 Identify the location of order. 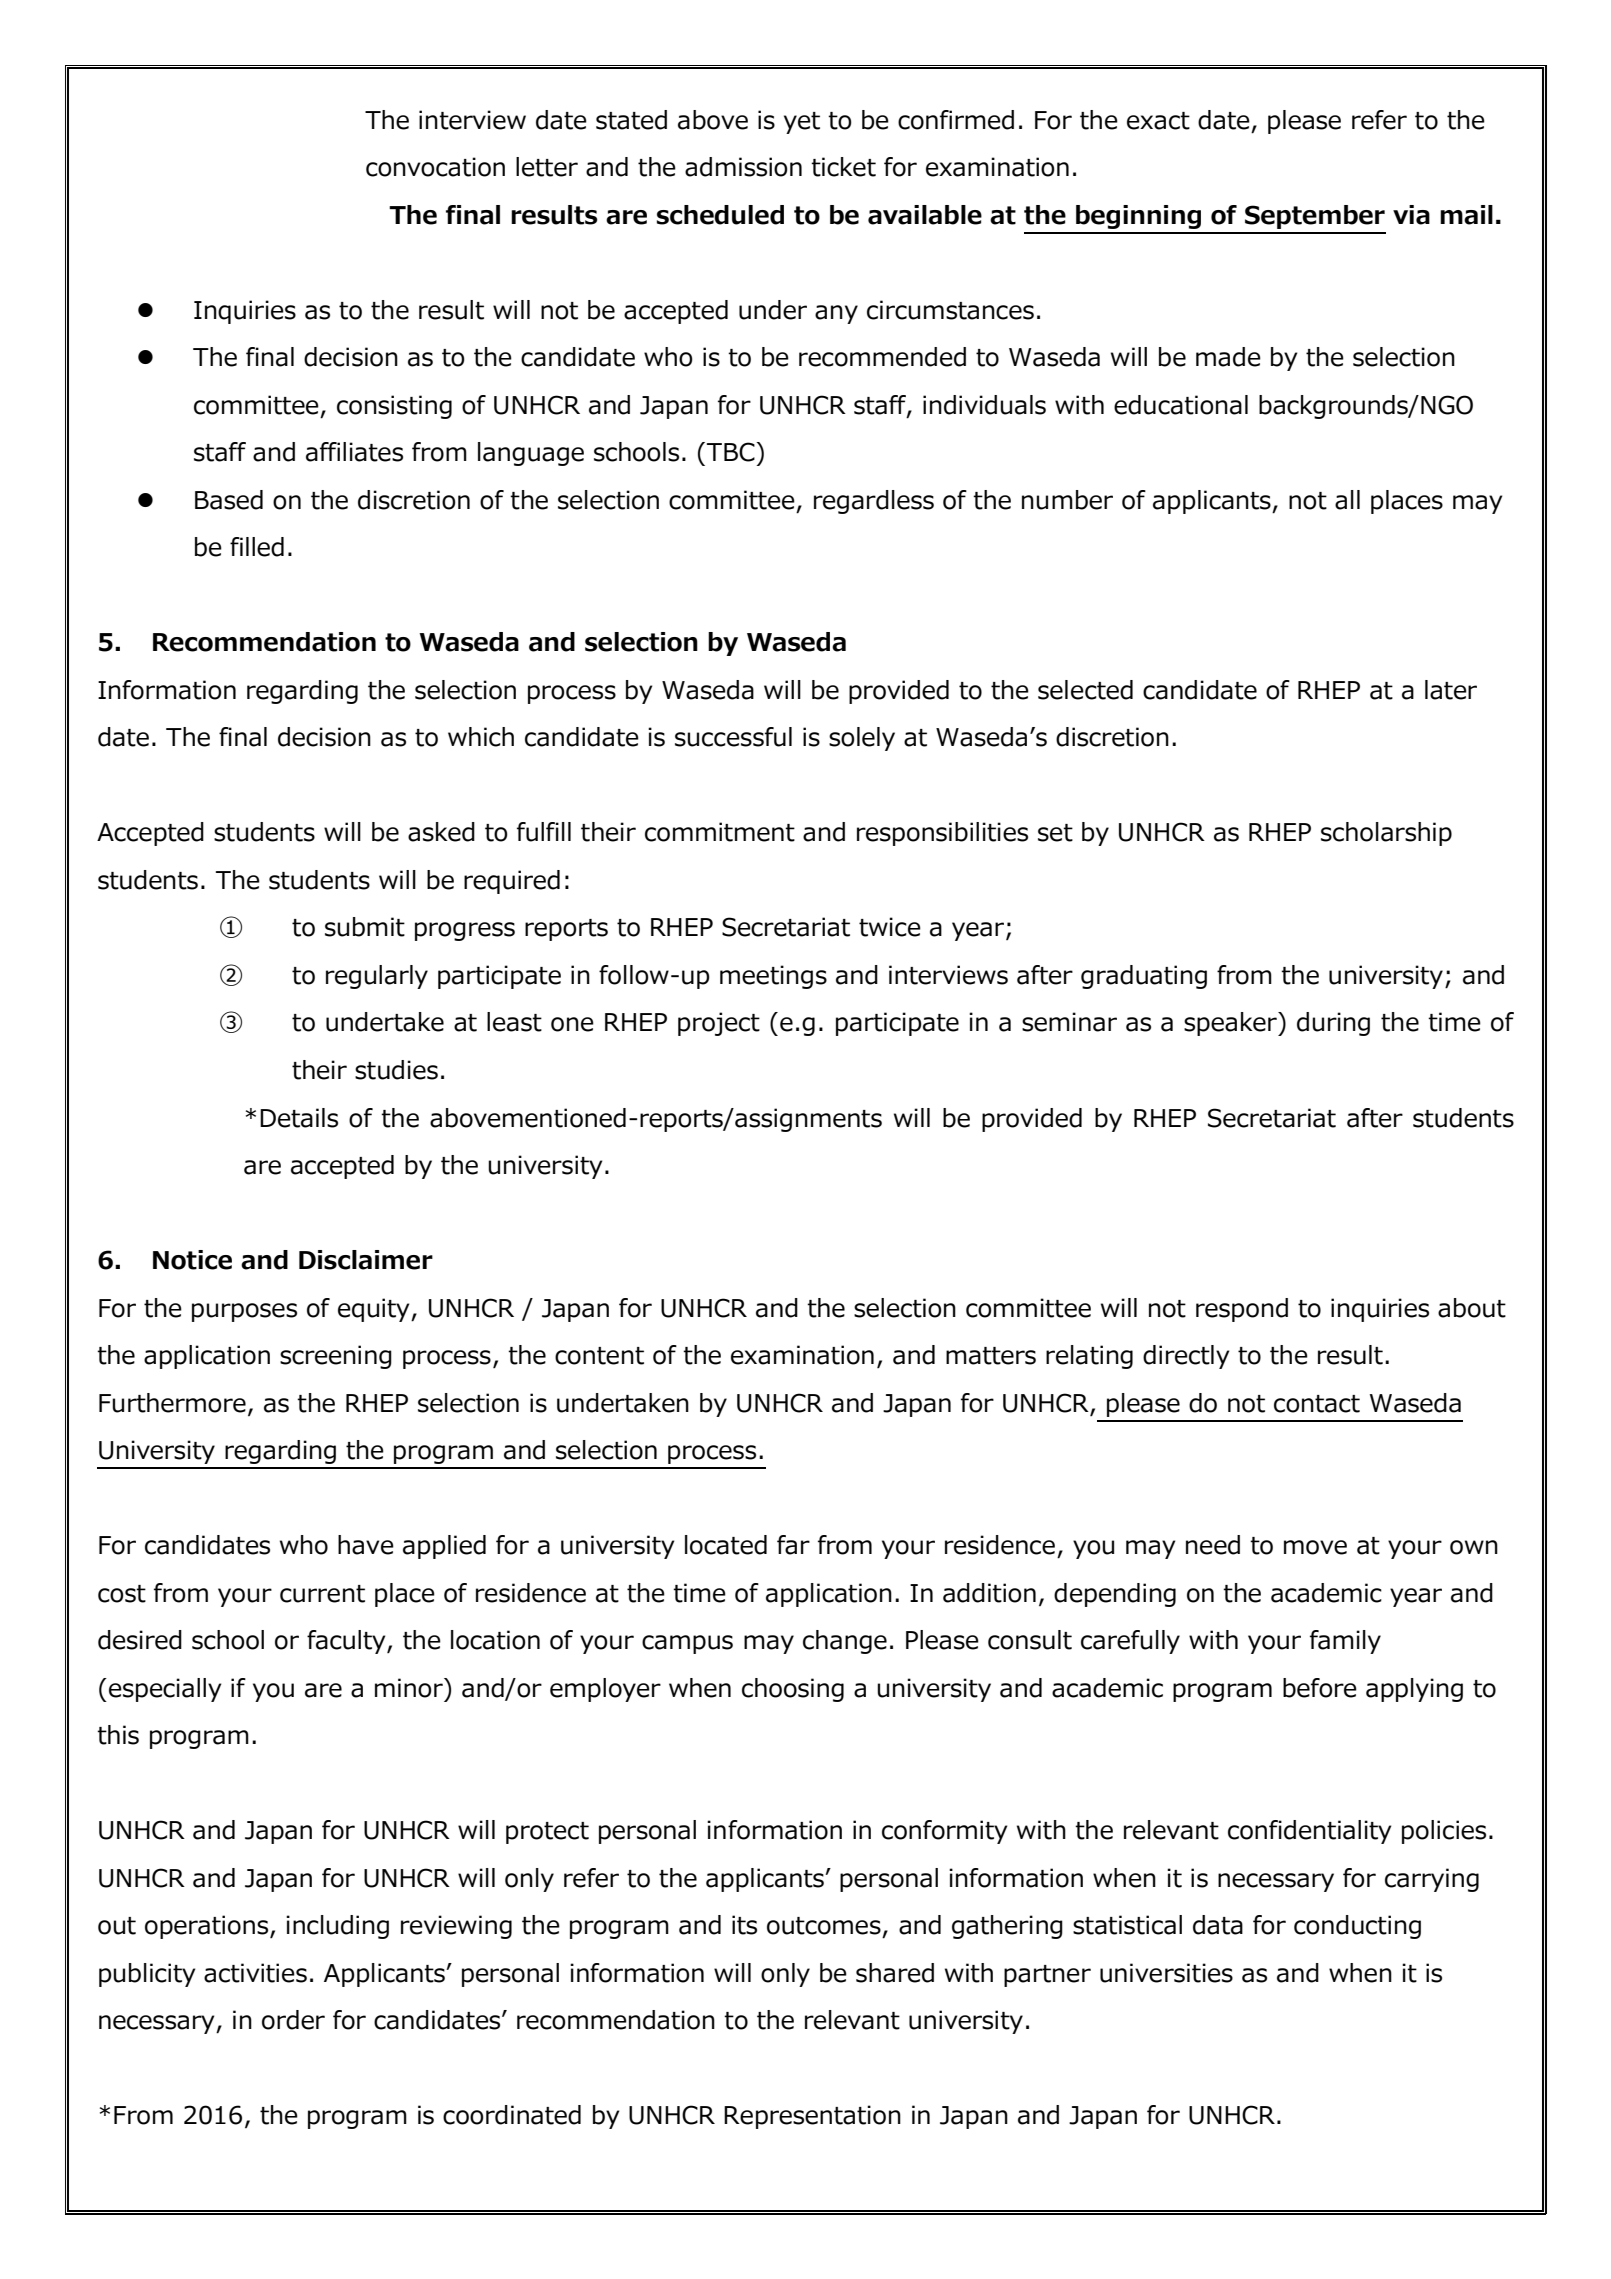
(293, 2020).
